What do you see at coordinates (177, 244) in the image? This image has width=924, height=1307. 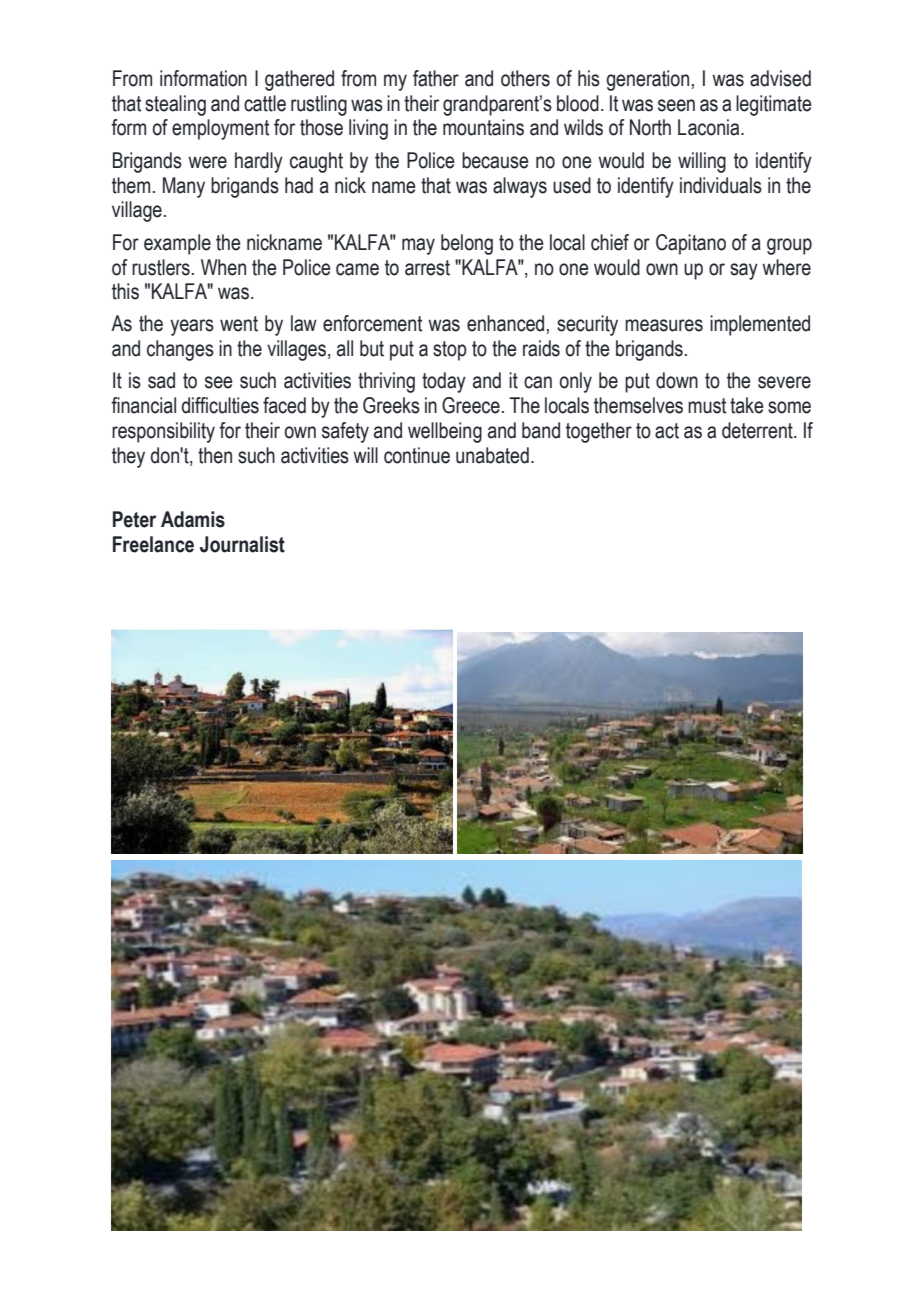 I see `example` at bounding box center [177, 244].
